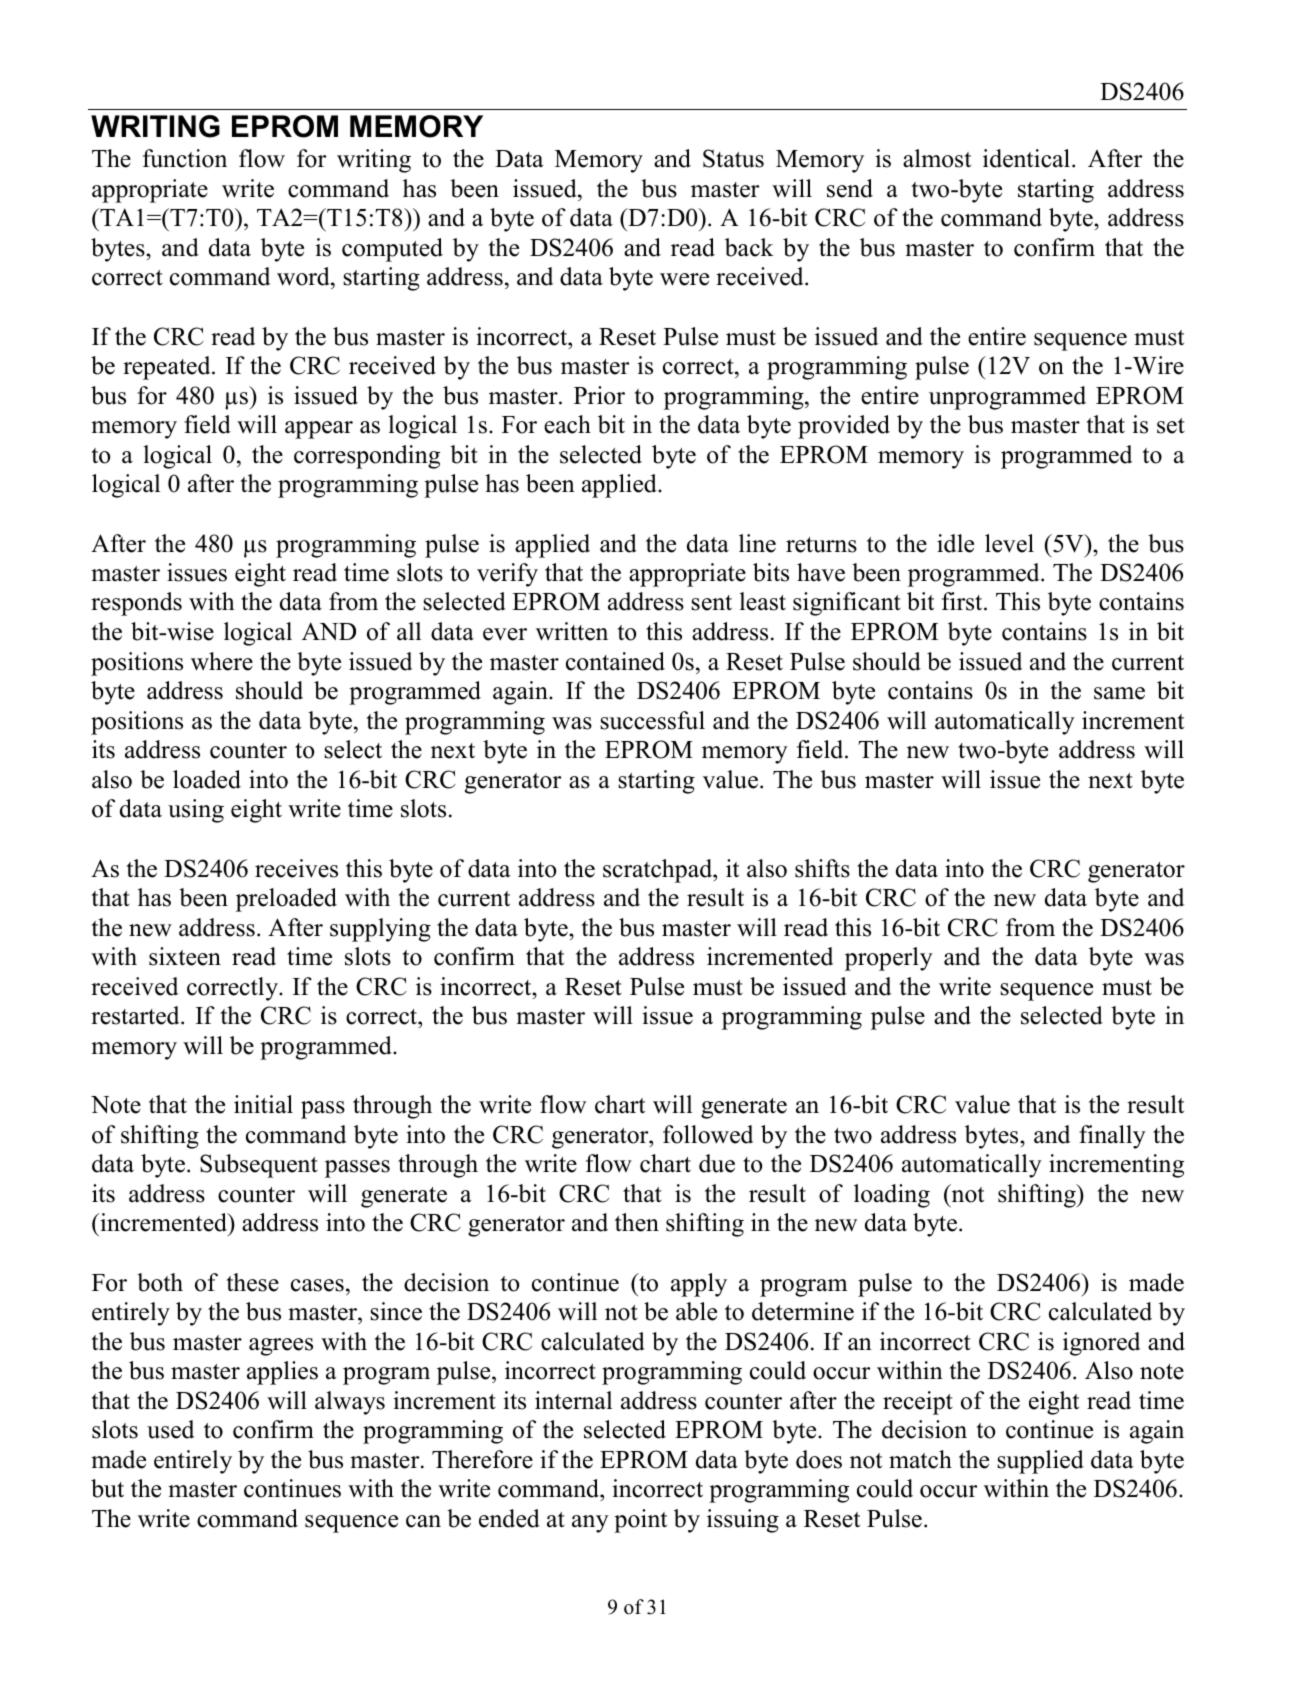 The image size is (1312, 1697). I want to click on responds, so click(136, 604).
